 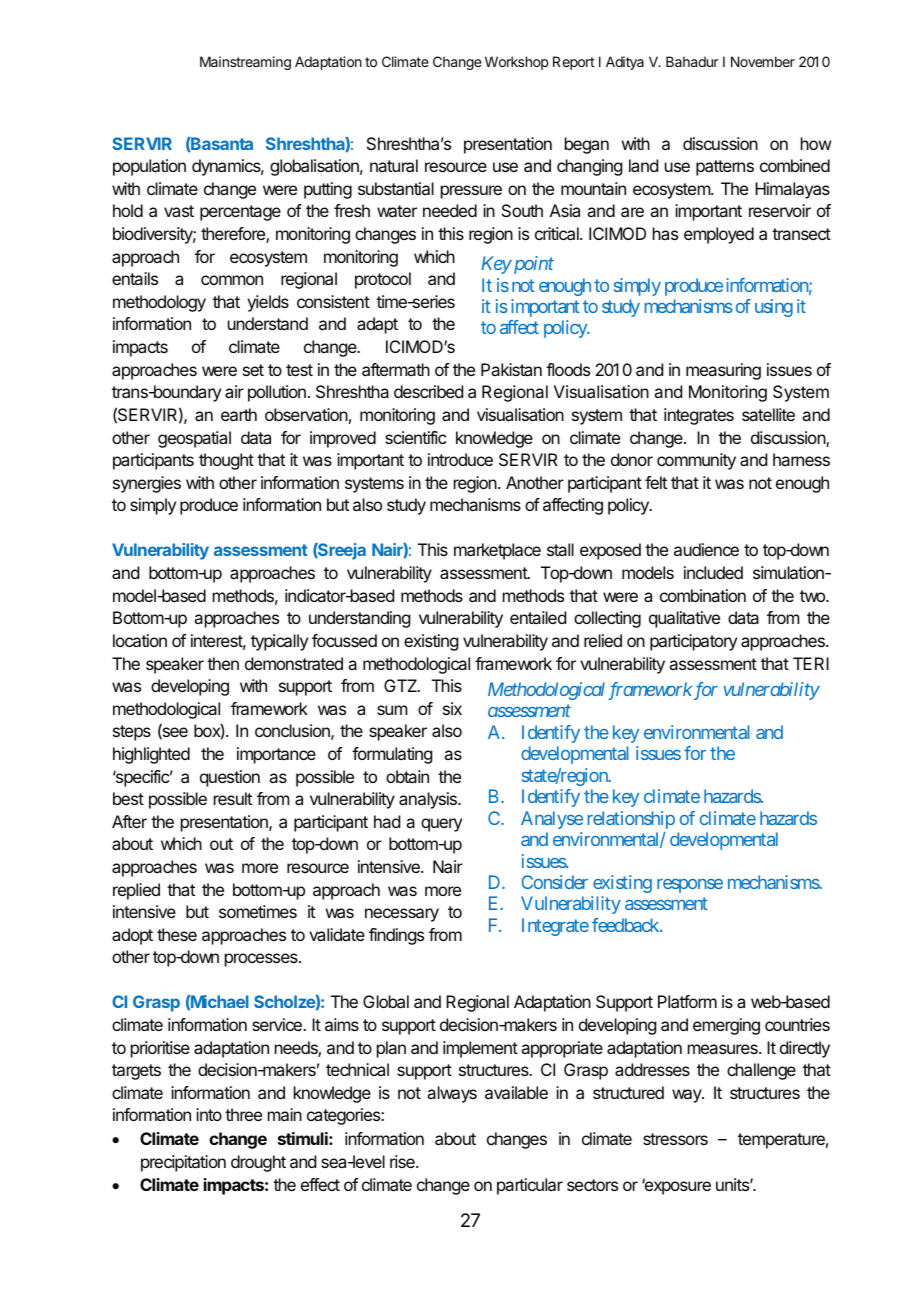 What do you see at coordinates (149, 167) in the page?
I see `population` at bounding box center [149, 167].
